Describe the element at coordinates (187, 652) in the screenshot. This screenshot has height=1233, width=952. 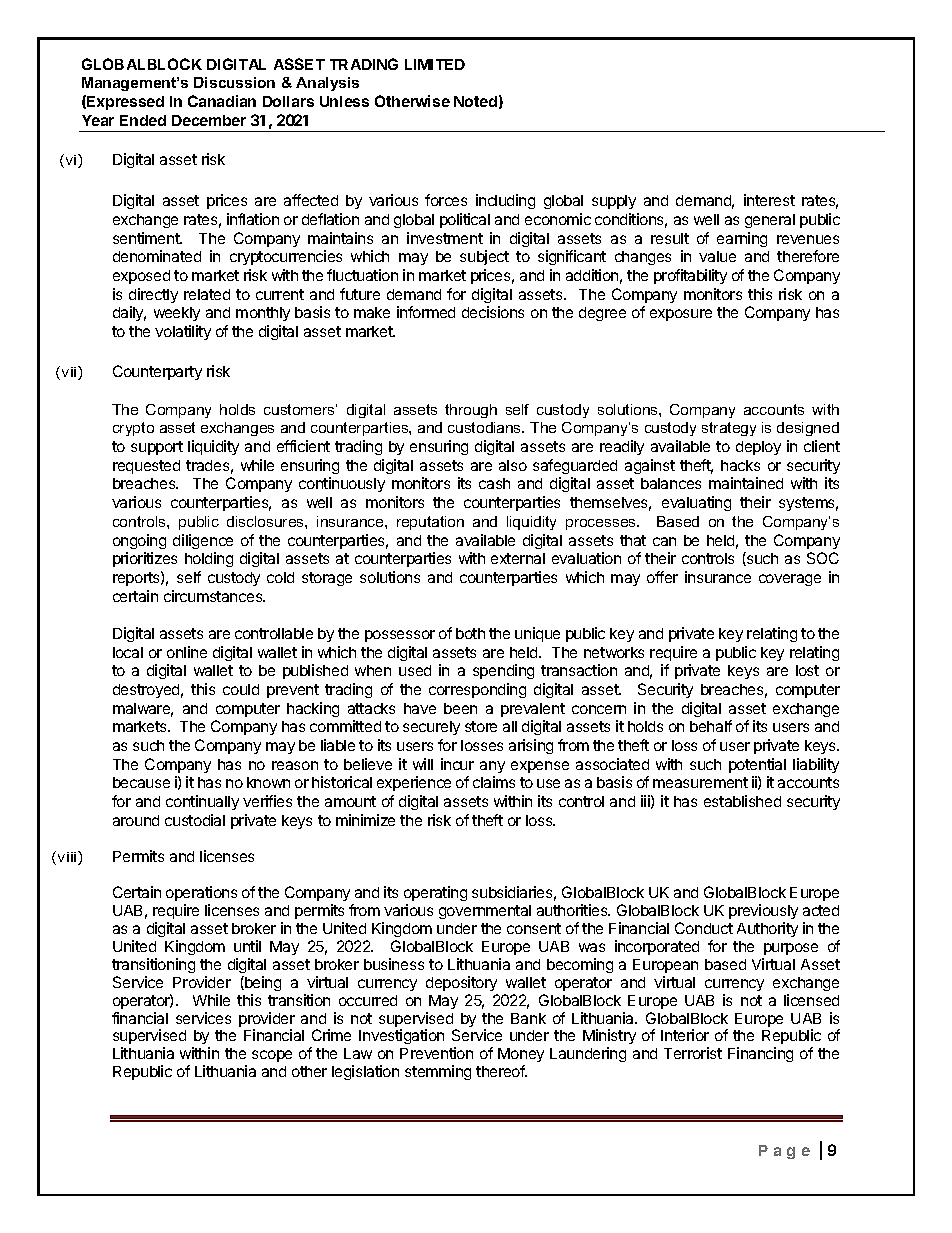
I see `online` at that location.
